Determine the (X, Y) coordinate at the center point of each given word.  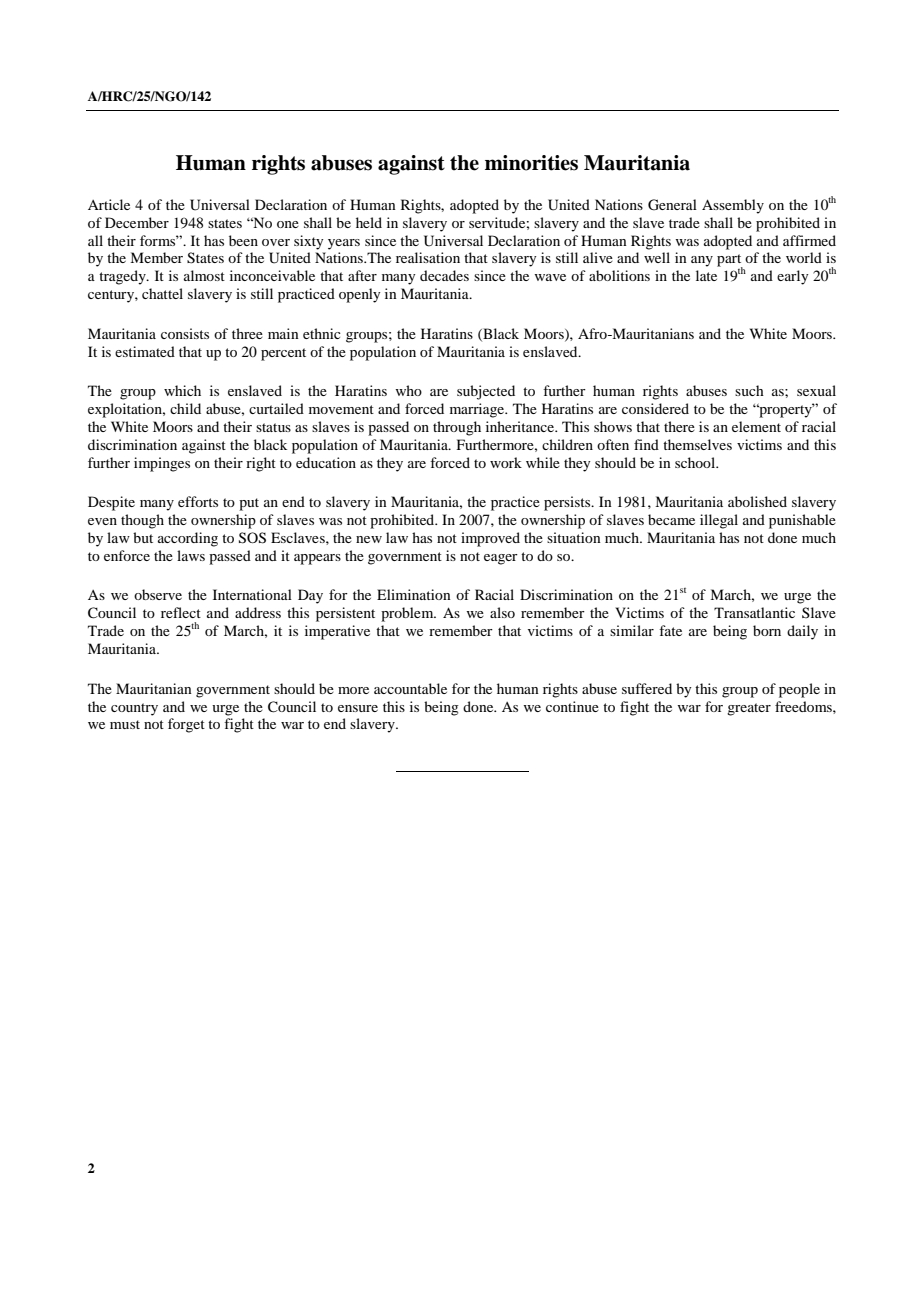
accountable (410, 688)
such (749, 390)
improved (490, 539)
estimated (145, 351)
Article (109, 204)
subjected (486, 392)
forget (186, 725)
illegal (719, 521)
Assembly (733, 206)
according (188, 539)
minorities (531, 163)
